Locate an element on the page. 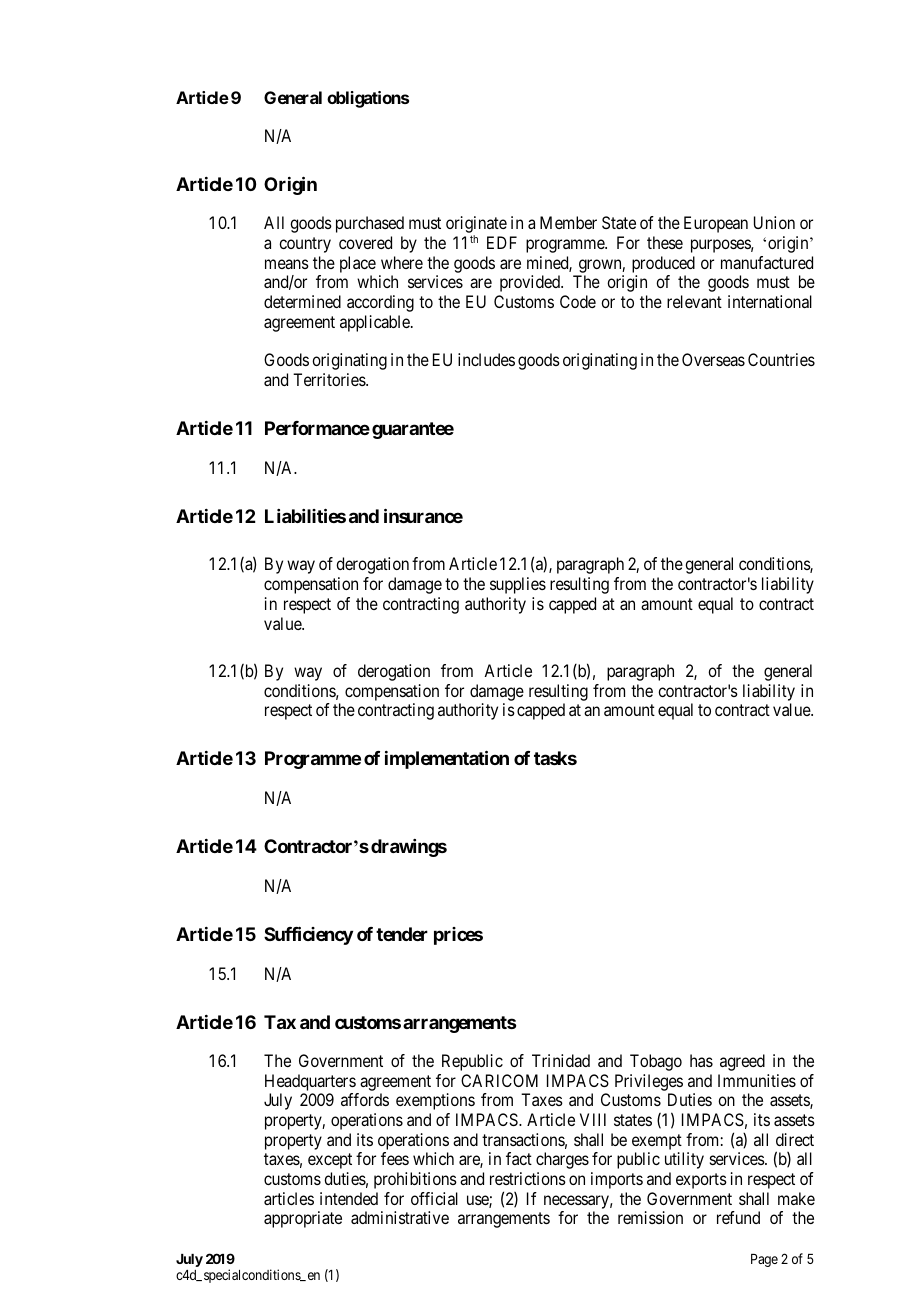 The width and height of the document is (924, 1308). Sufficiency is located at coordinates (308, 935).
